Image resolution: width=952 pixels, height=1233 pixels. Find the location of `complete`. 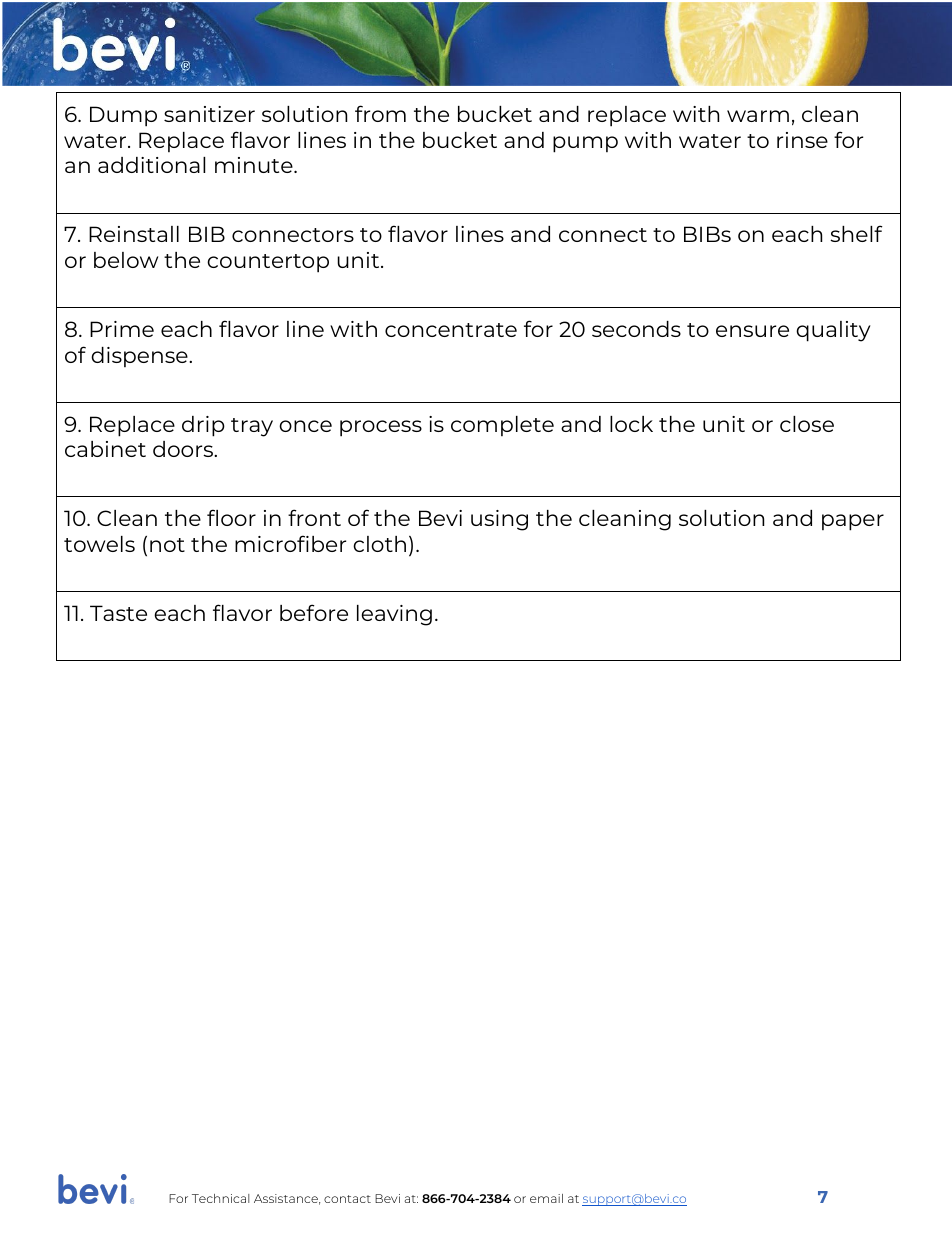

complete is located at coordinates (502, 426).
